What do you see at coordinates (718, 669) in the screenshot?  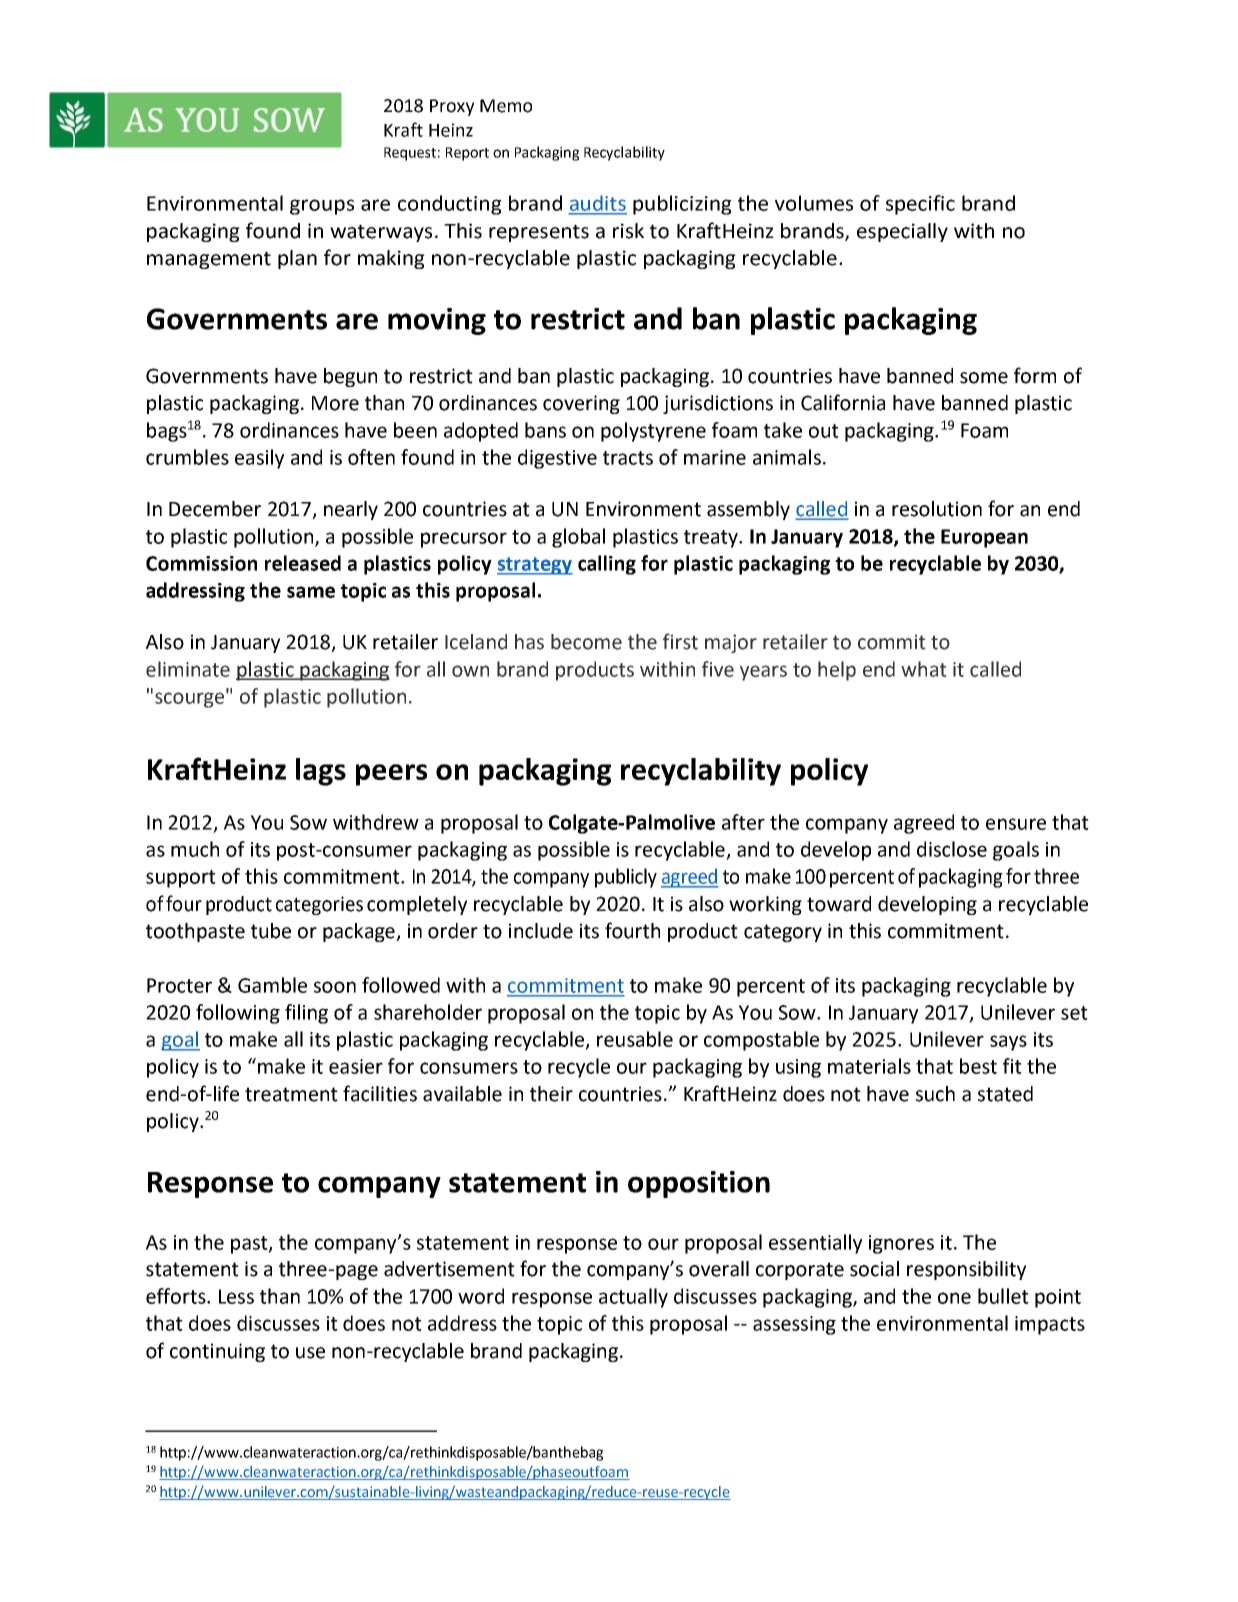 I see `five` at bounding box center [718, 669].
